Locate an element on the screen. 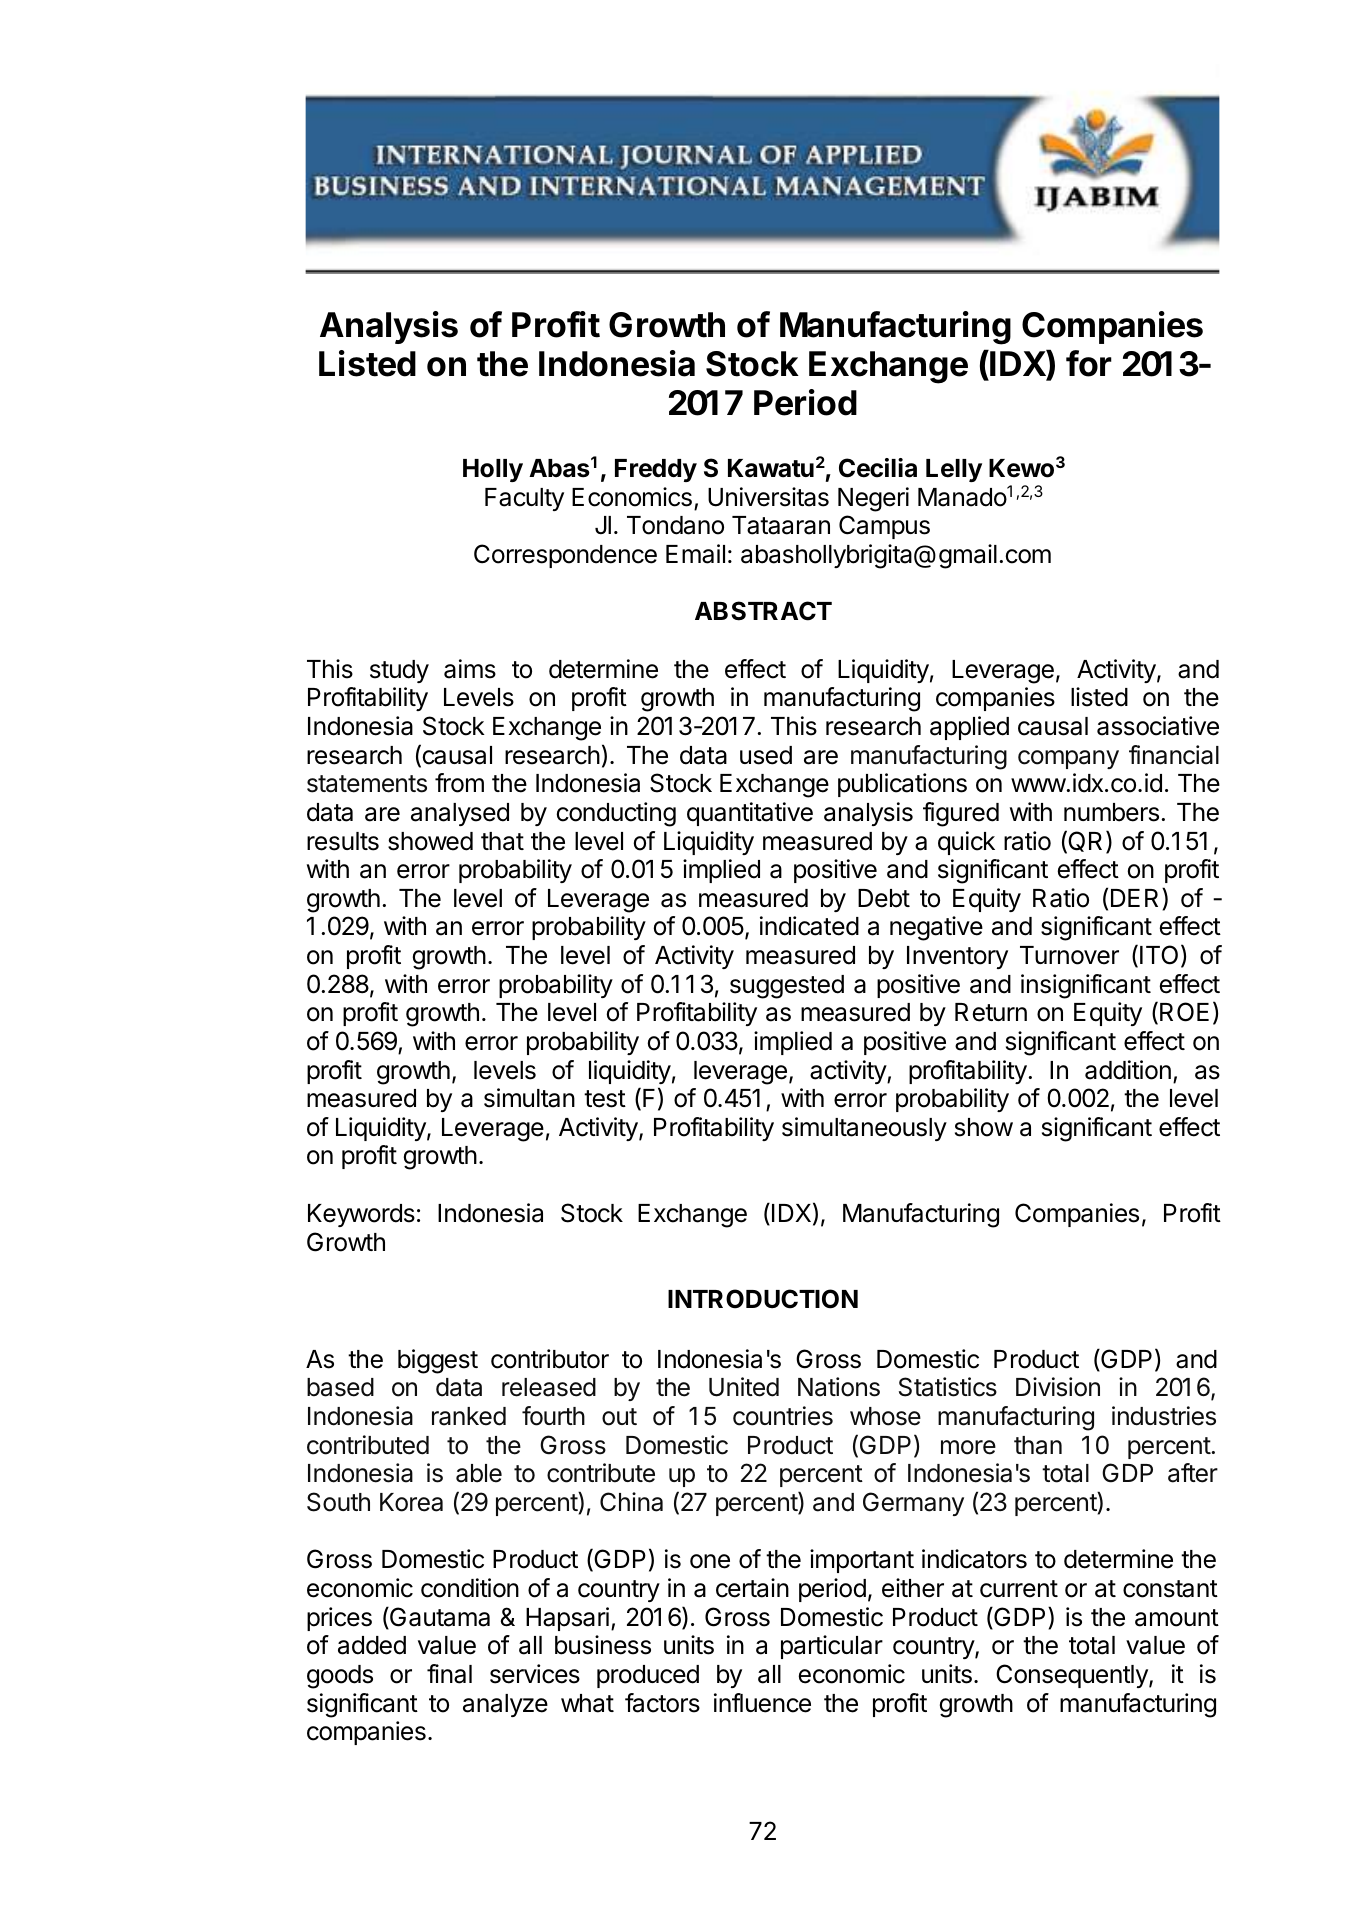  Division is located at coordinates (1058, 1387).
